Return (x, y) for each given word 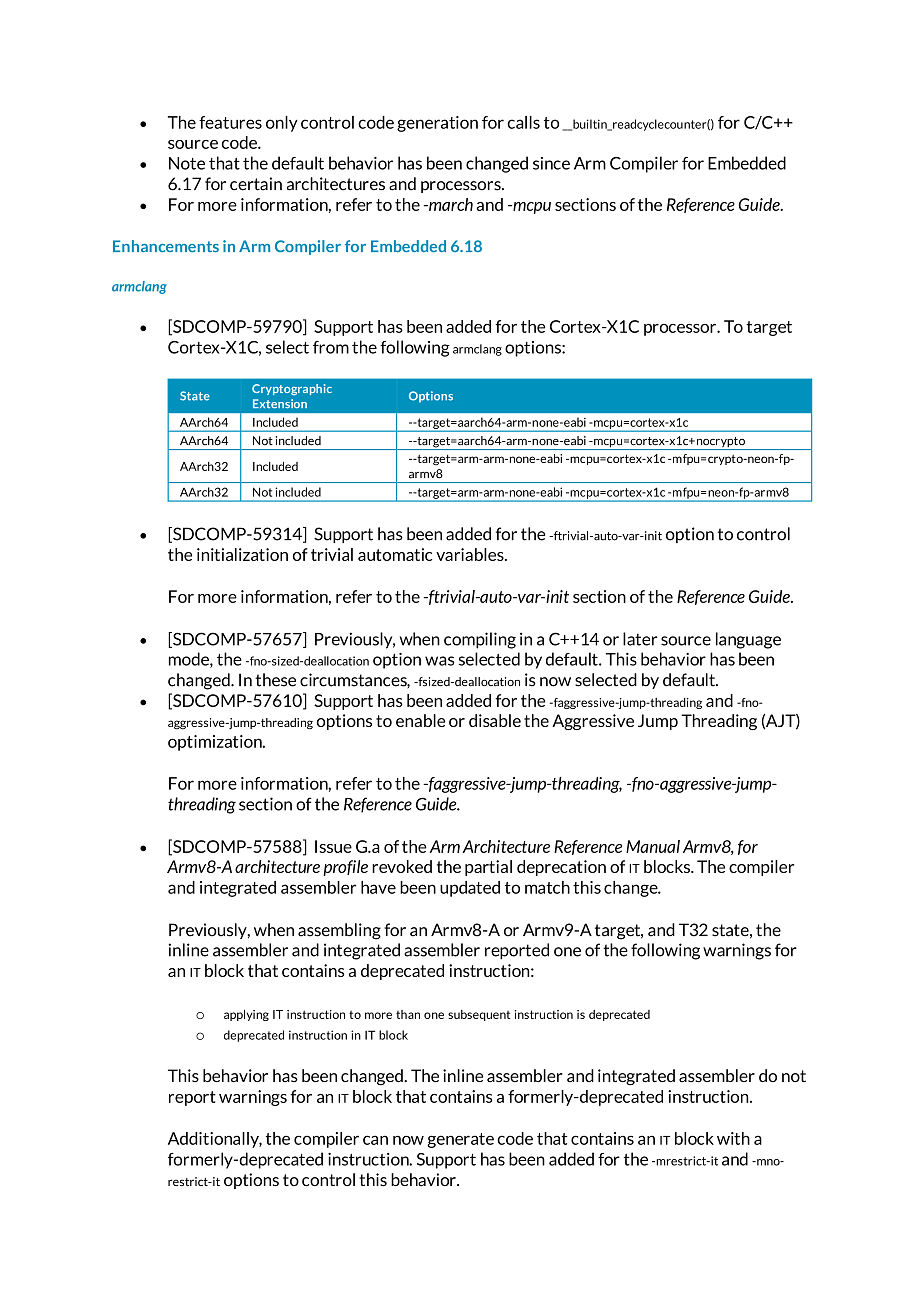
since (551, 163)
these (275, 680)
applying (246, 1015)
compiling (480, 640)
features (230, 122)
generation (437, 124)
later (640, 639)
